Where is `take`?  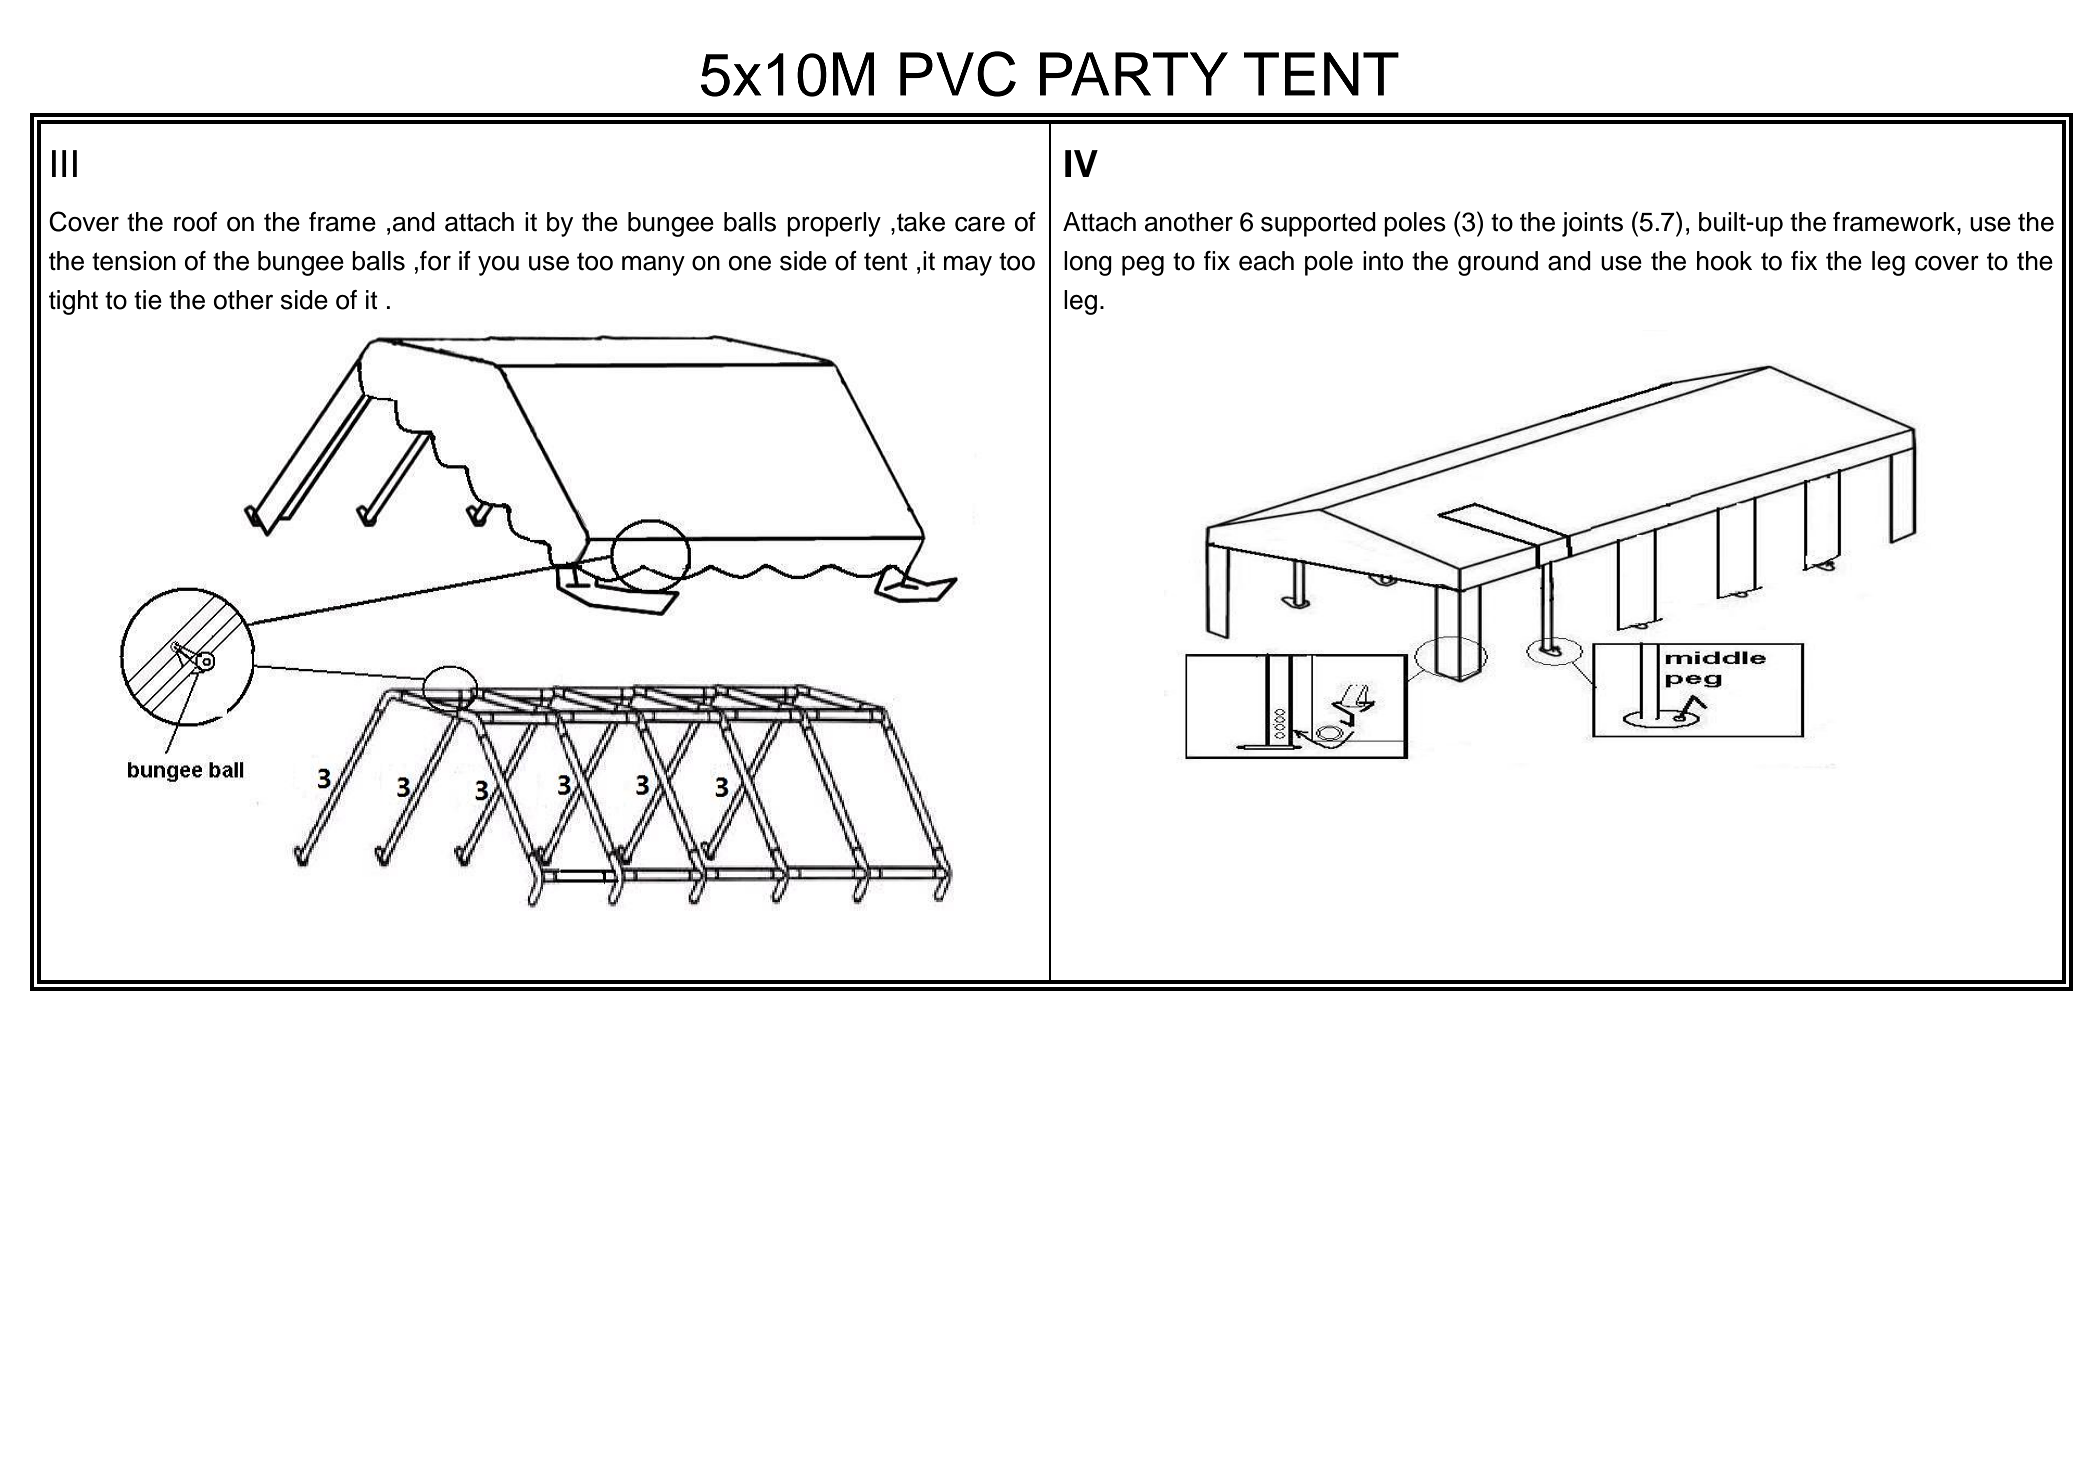 take is located at coordinates (921, 222).
